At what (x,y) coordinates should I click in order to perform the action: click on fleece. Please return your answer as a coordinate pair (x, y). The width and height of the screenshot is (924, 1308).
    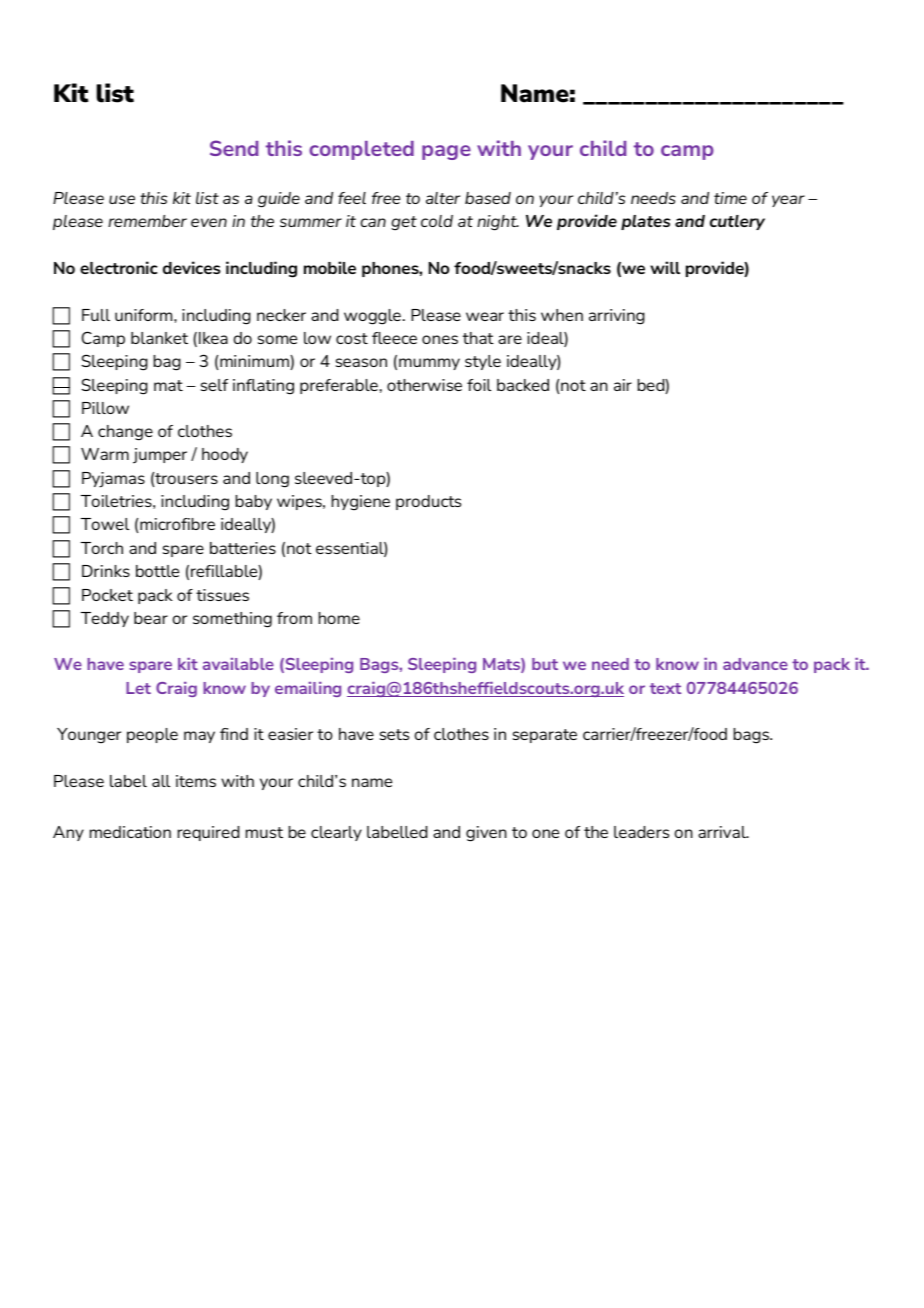
    Looking at the image, I should click on (394, 338).
